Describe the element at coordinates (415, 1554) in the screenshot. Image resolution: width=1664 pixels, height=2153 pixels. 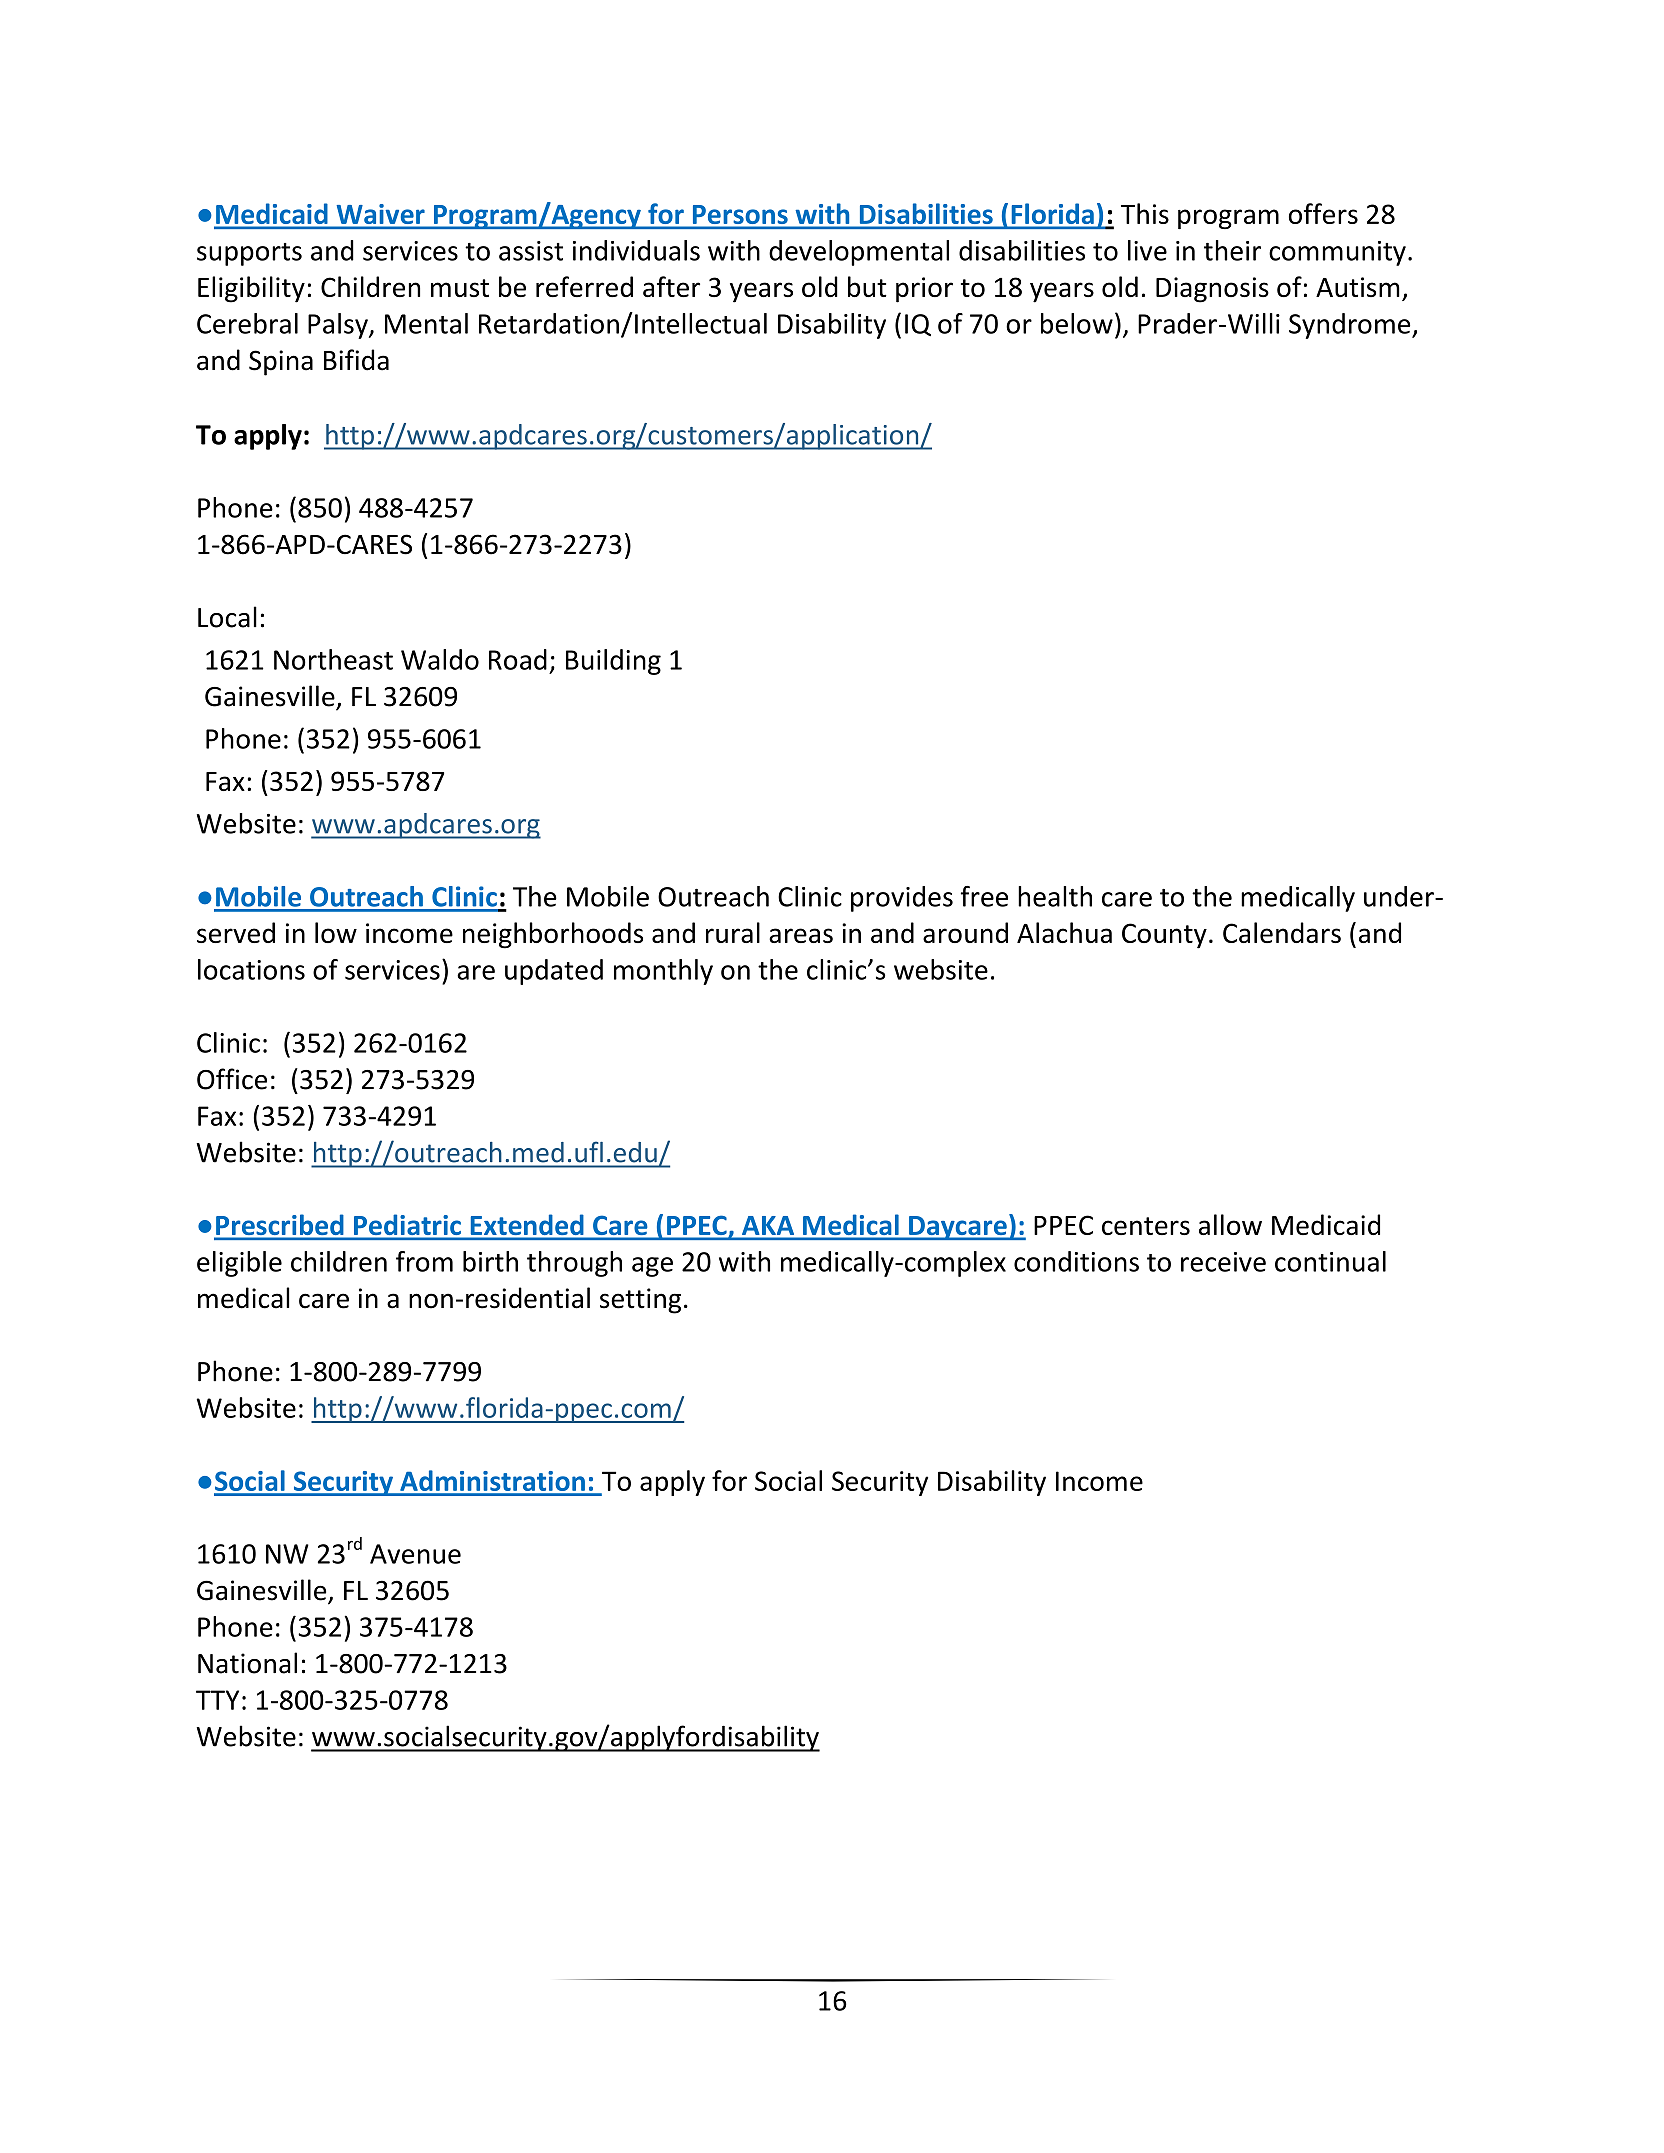
I see `Avenue` at that location.
